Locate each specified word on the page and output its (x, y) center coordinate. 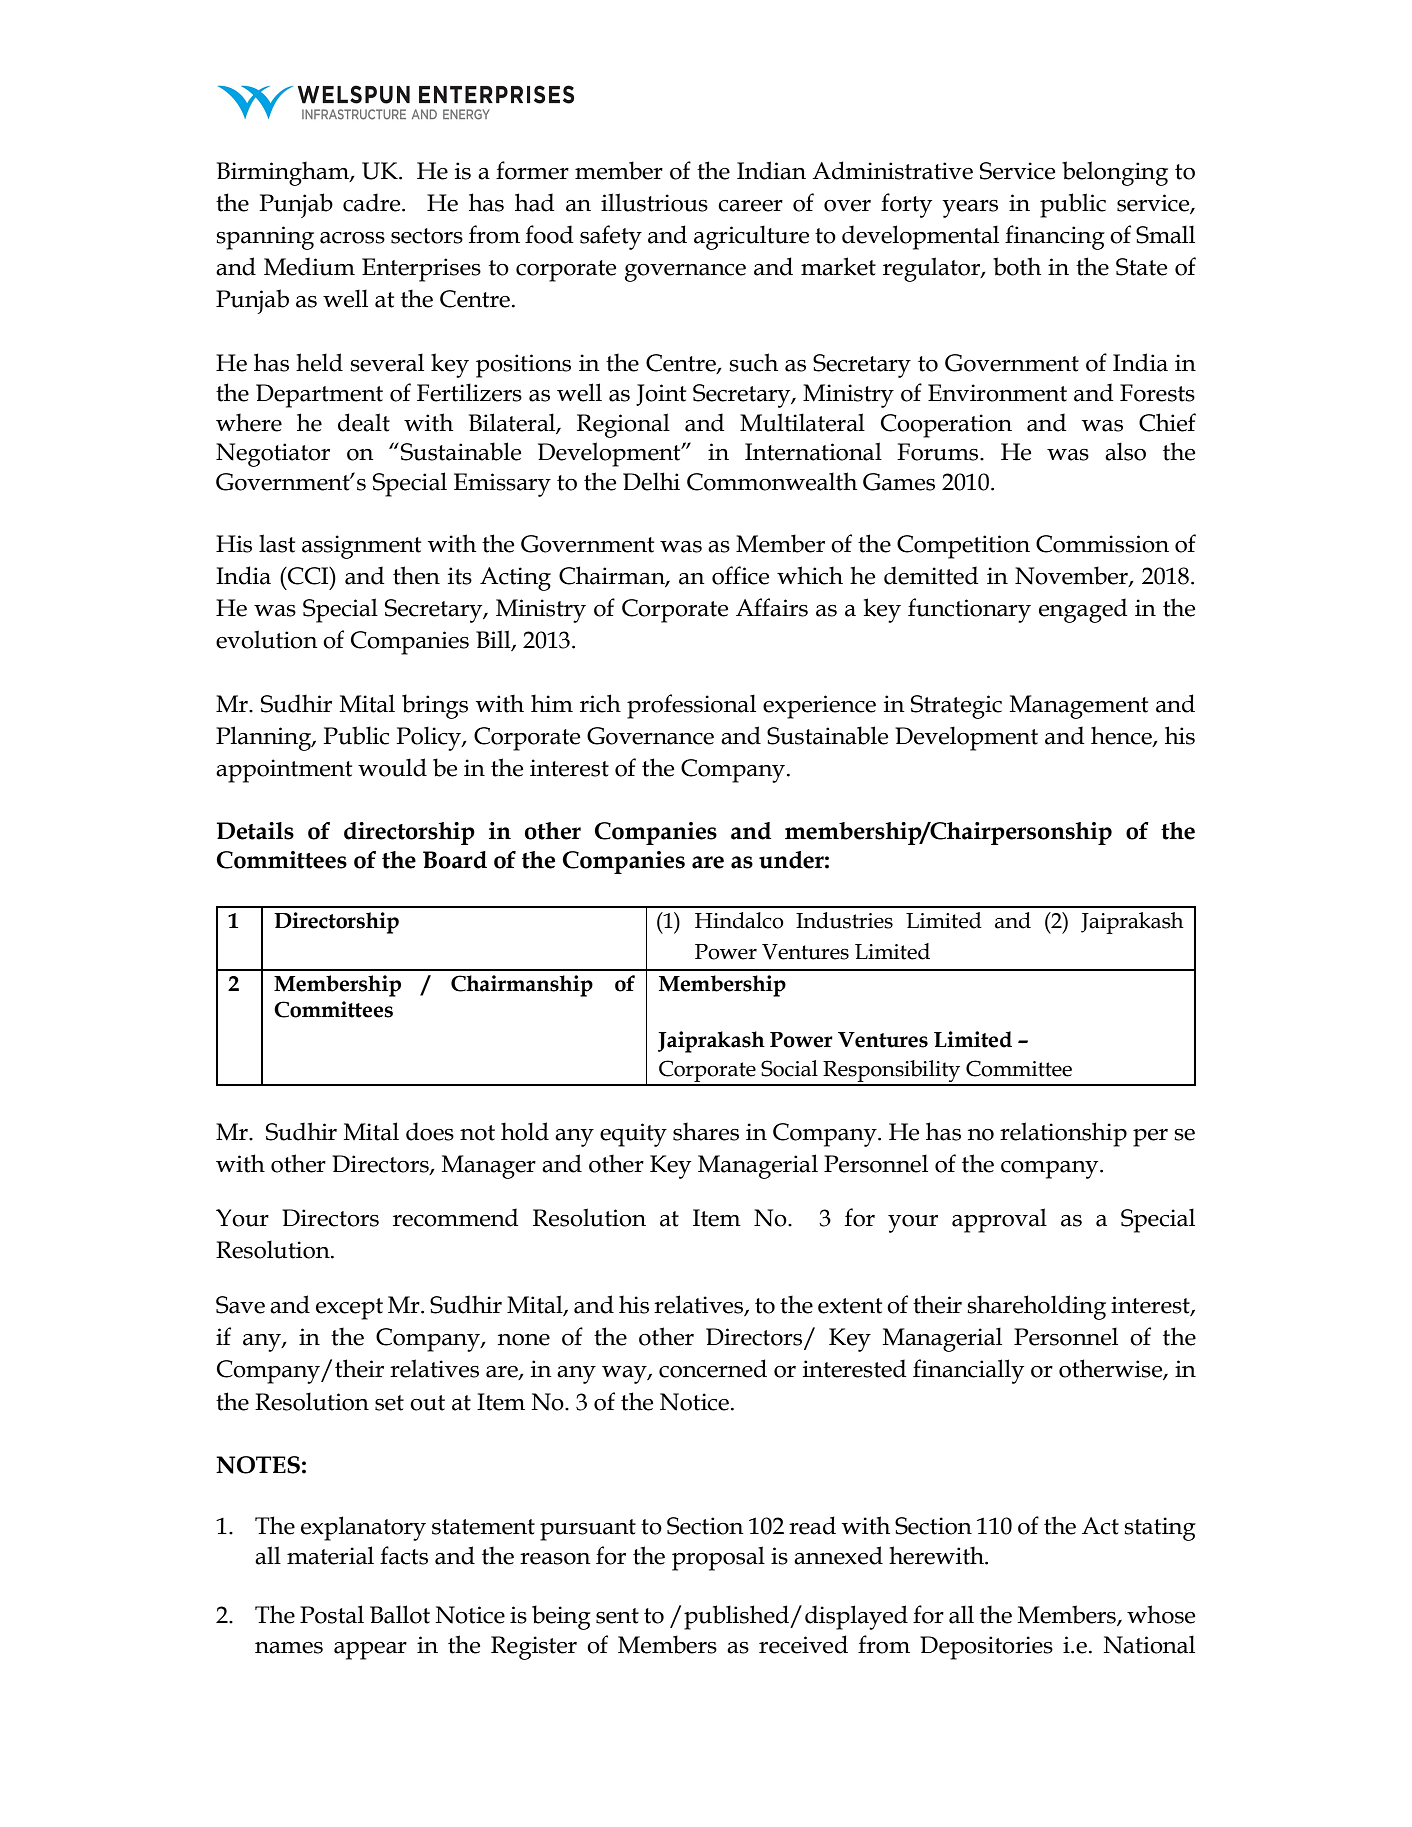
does (430, 1131)
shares (706, 1131)
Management (1079, 707)
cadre (373, 202)
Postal (332, 1614)
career (750, 206)
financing (1055, 237)
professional (691, 706)
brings (435, 706)
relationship (1063, 1134)
